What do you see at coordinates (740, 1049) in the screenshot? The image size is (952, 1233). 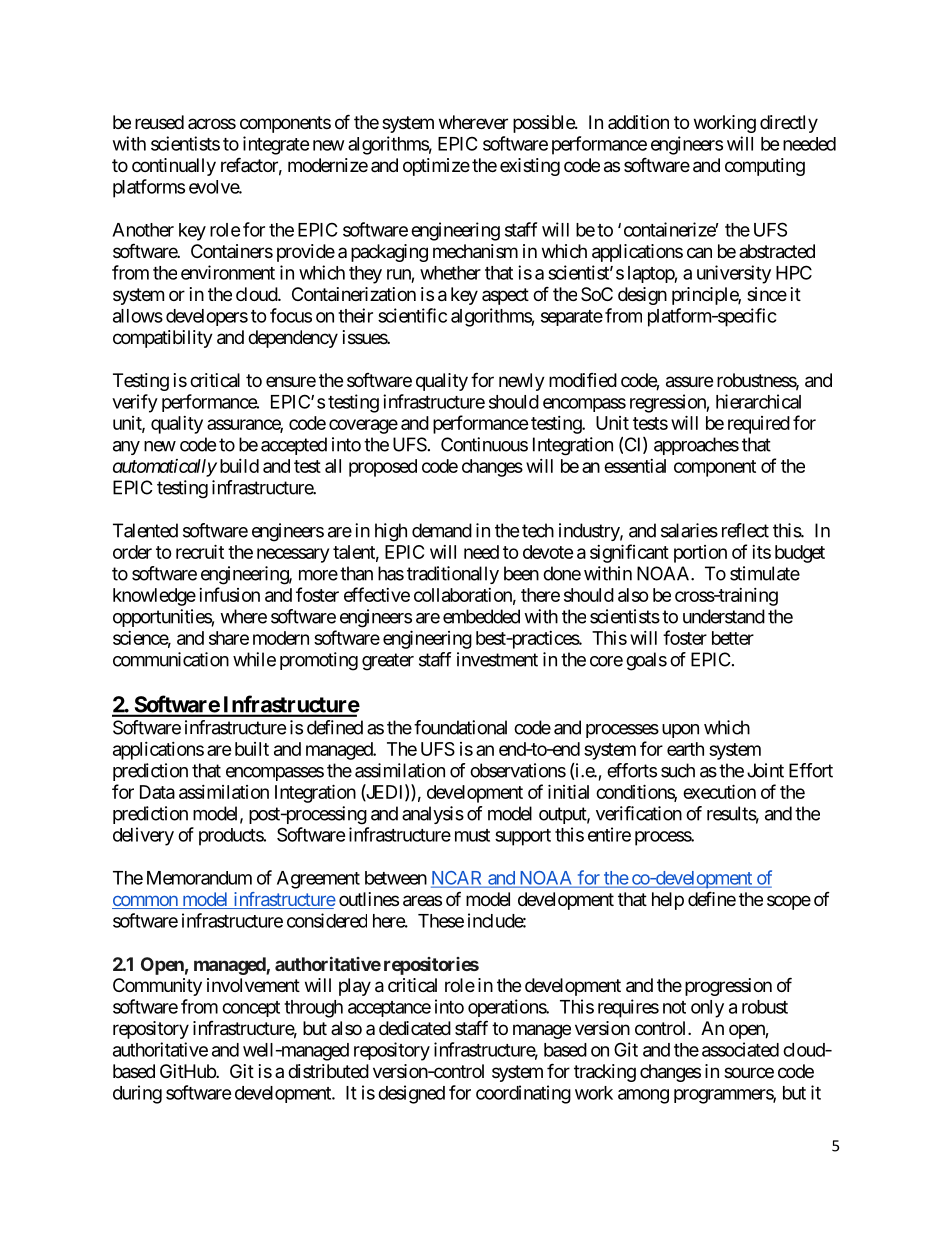 I see `associated` at bounding box center [740, 1049].
